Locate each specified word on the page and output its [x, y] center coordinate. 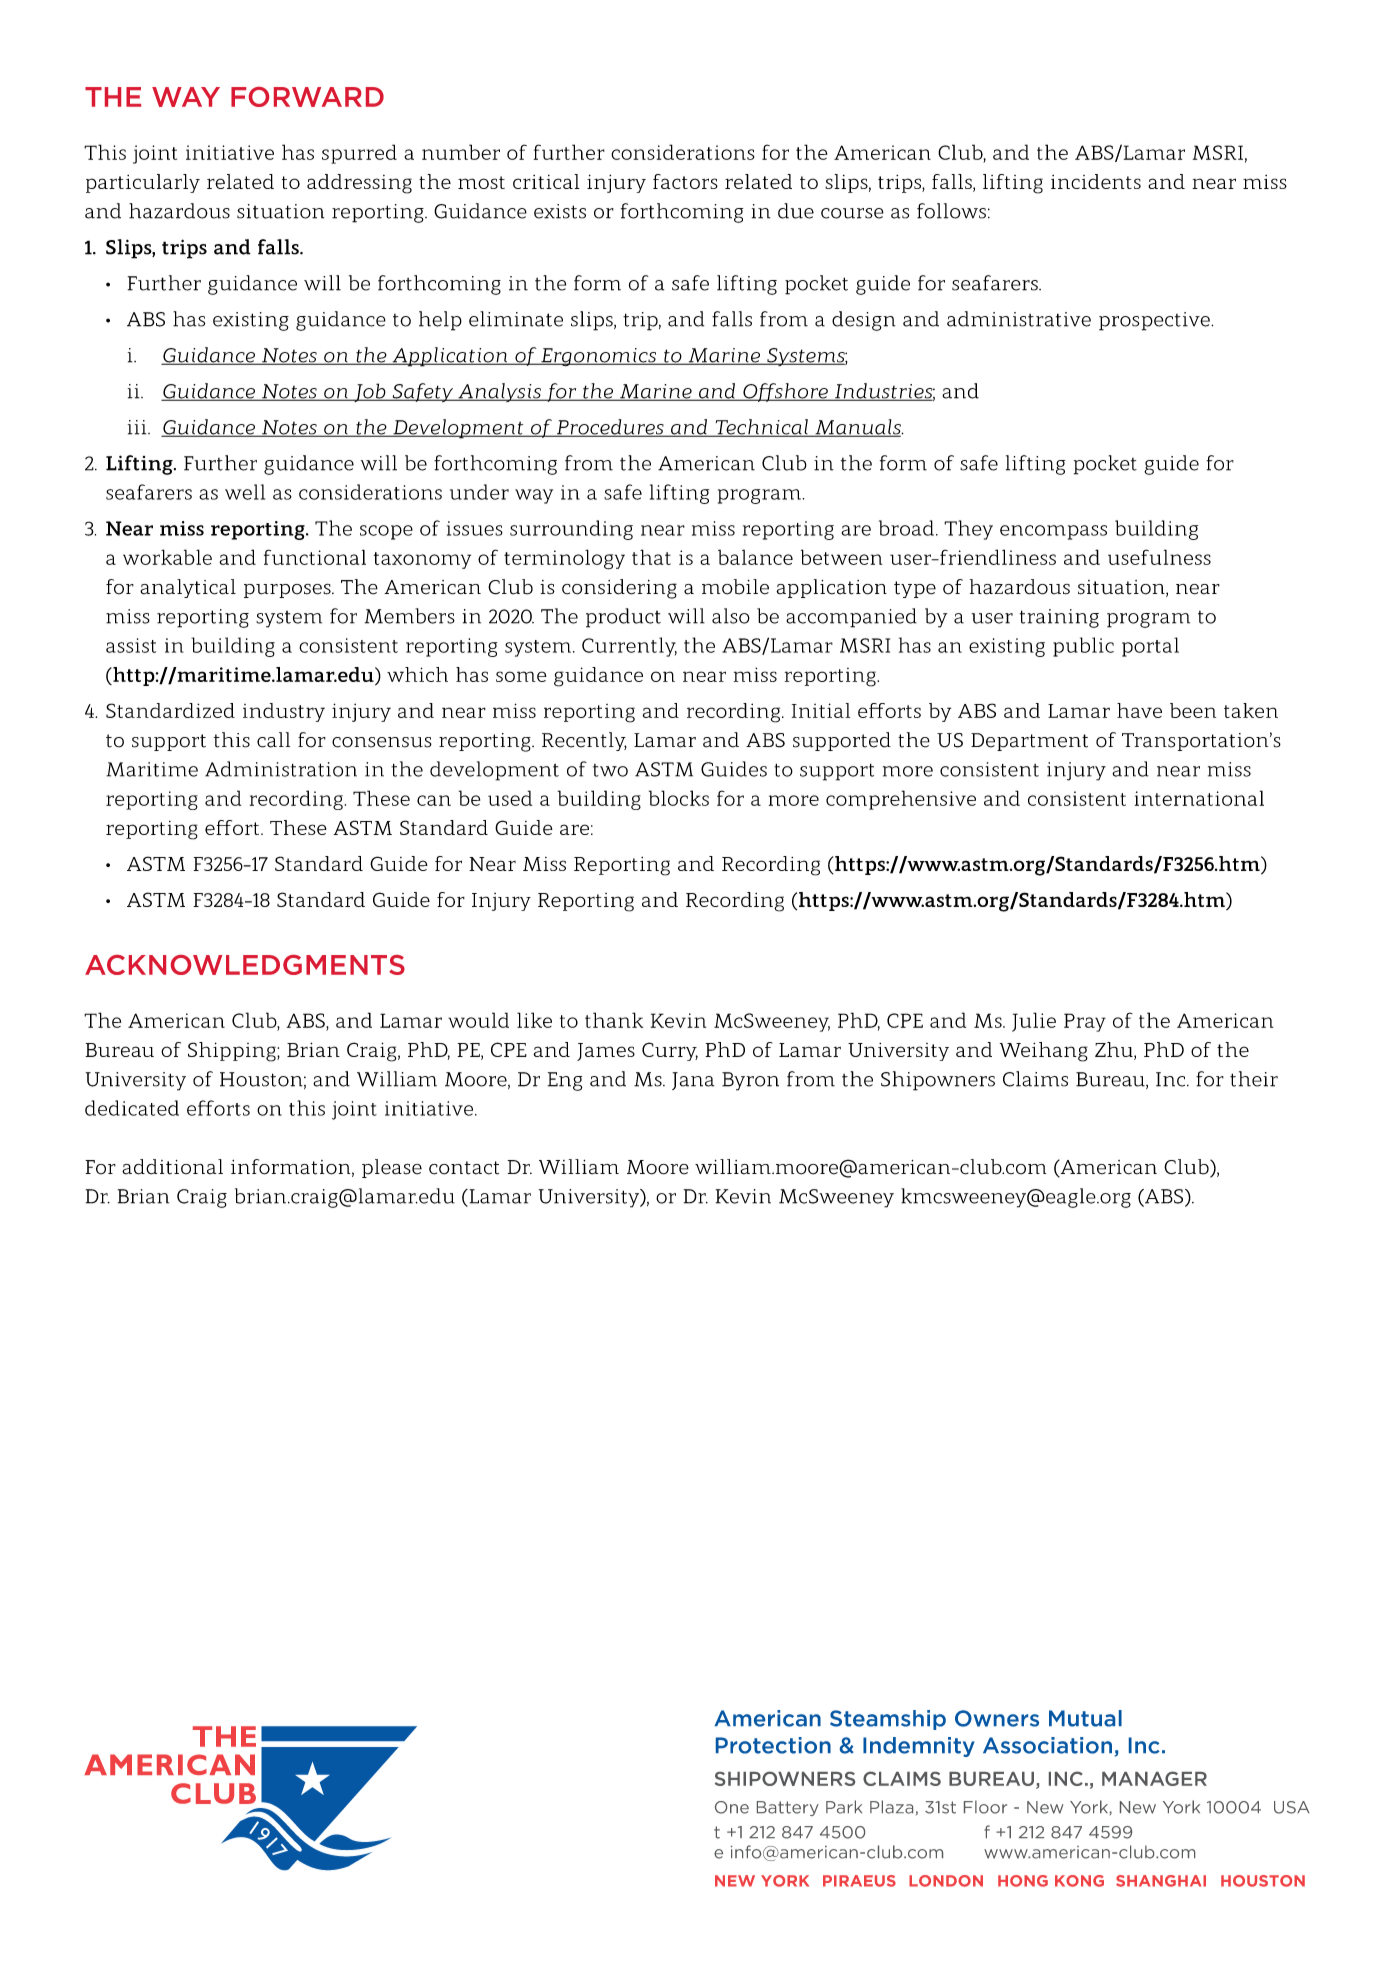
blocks [679, 798]
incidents [1096, 181]
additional [172, 1167]
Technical [761, 428]
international [1199, 798]
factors [685, 181]
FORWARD [307, 97]
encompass [1053, 532]
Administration [281, 769]
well [245, 492]
